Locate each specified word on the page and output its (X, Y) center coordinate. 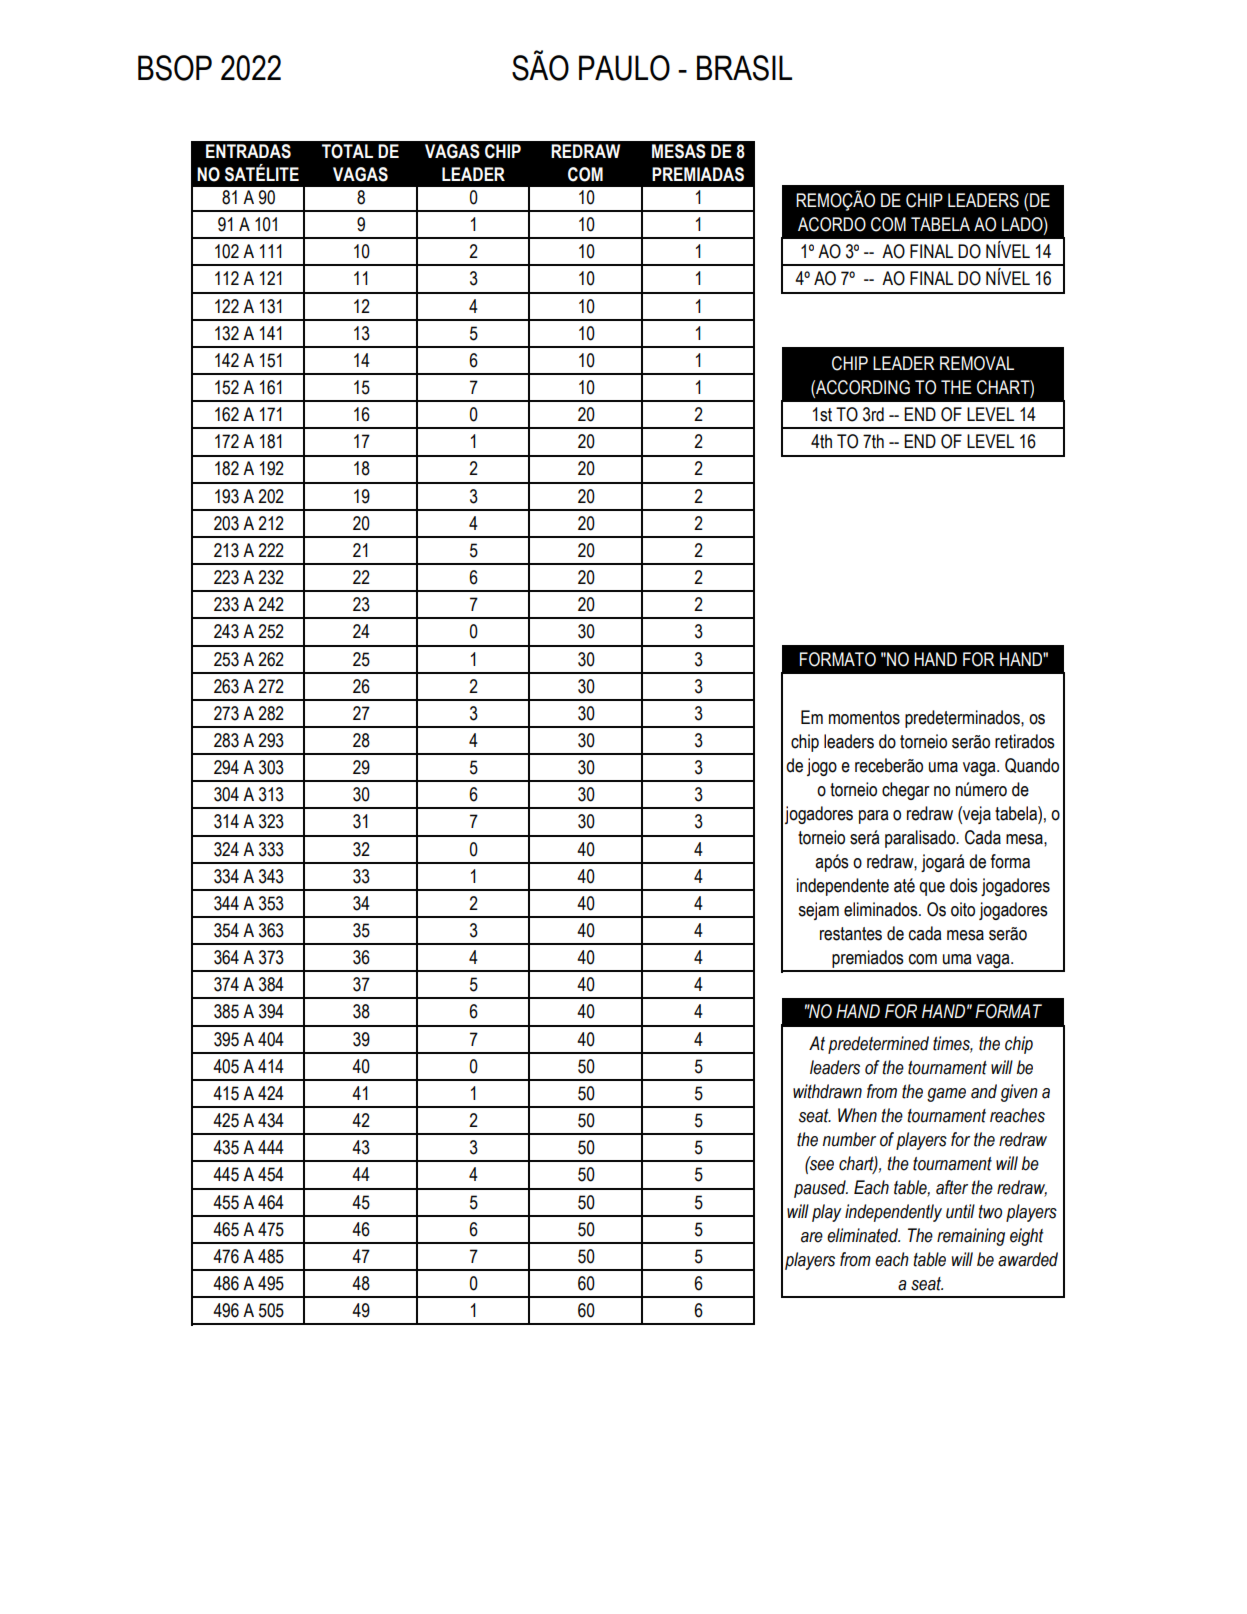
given (1019, 1093)
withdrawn (827, 1091)
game (946, 1095)
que (932, 889)
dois (964, 885)
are (812, 1237)
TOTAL (347, 151)
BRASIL (744, 68)
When (857, 1115)
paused (821, 1189)
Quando (1032, 765)
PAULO (624, 68)
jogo (822, 767)
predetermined (878, 1045)
